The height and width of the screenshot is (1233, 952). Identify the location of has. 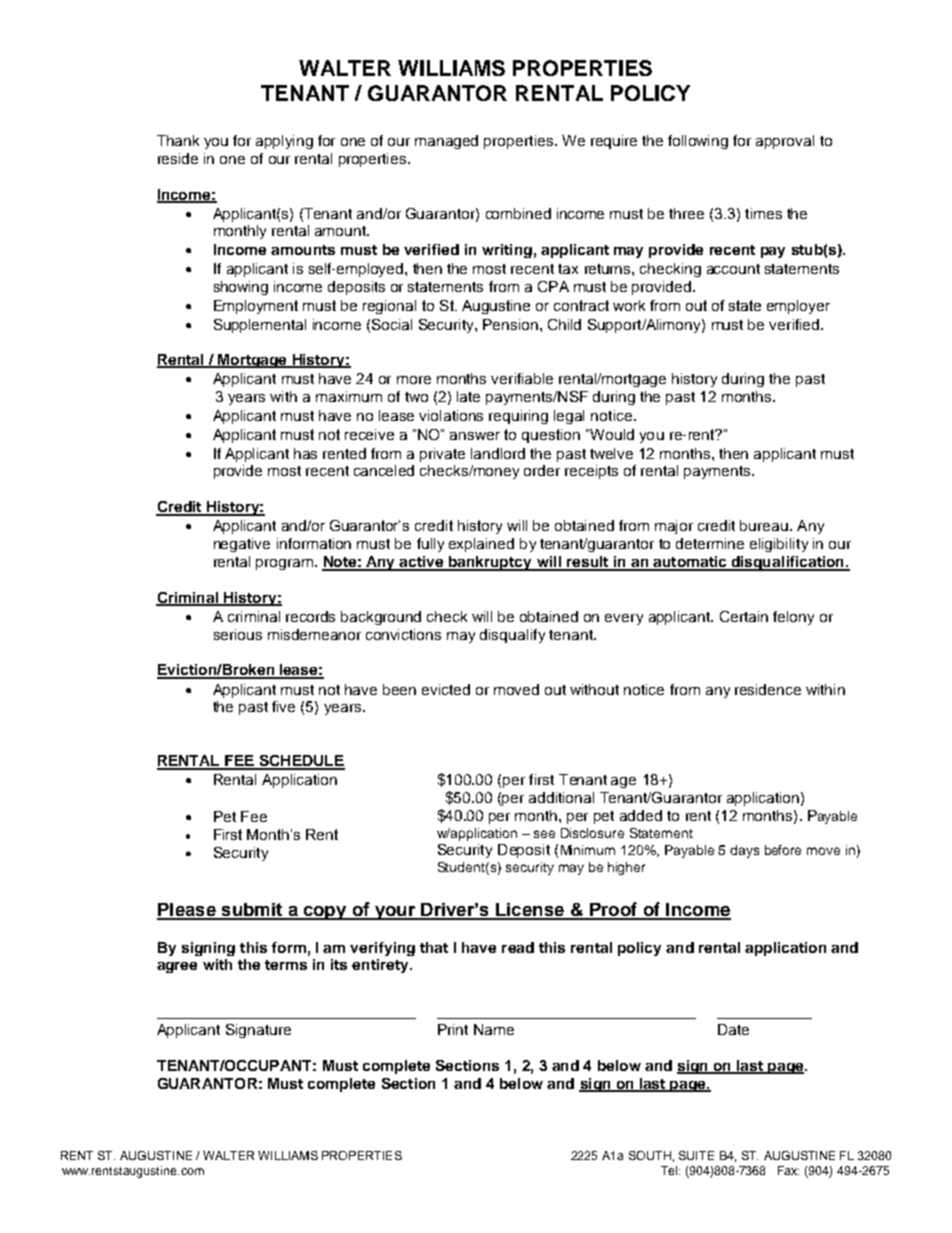
(305, 453).
